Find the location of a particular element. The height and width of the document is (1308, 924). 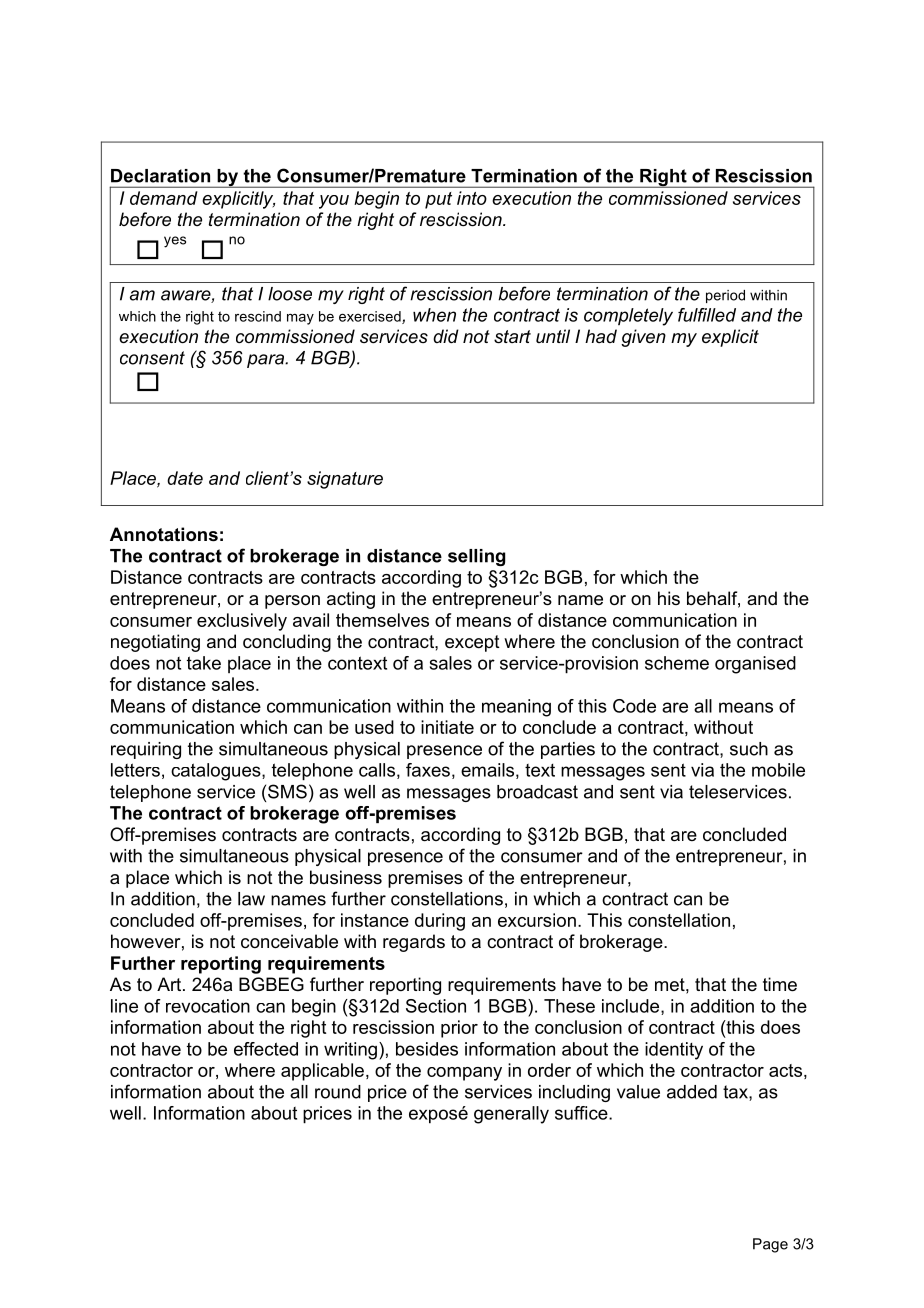

Page is located at coordinates (770, 1245).
